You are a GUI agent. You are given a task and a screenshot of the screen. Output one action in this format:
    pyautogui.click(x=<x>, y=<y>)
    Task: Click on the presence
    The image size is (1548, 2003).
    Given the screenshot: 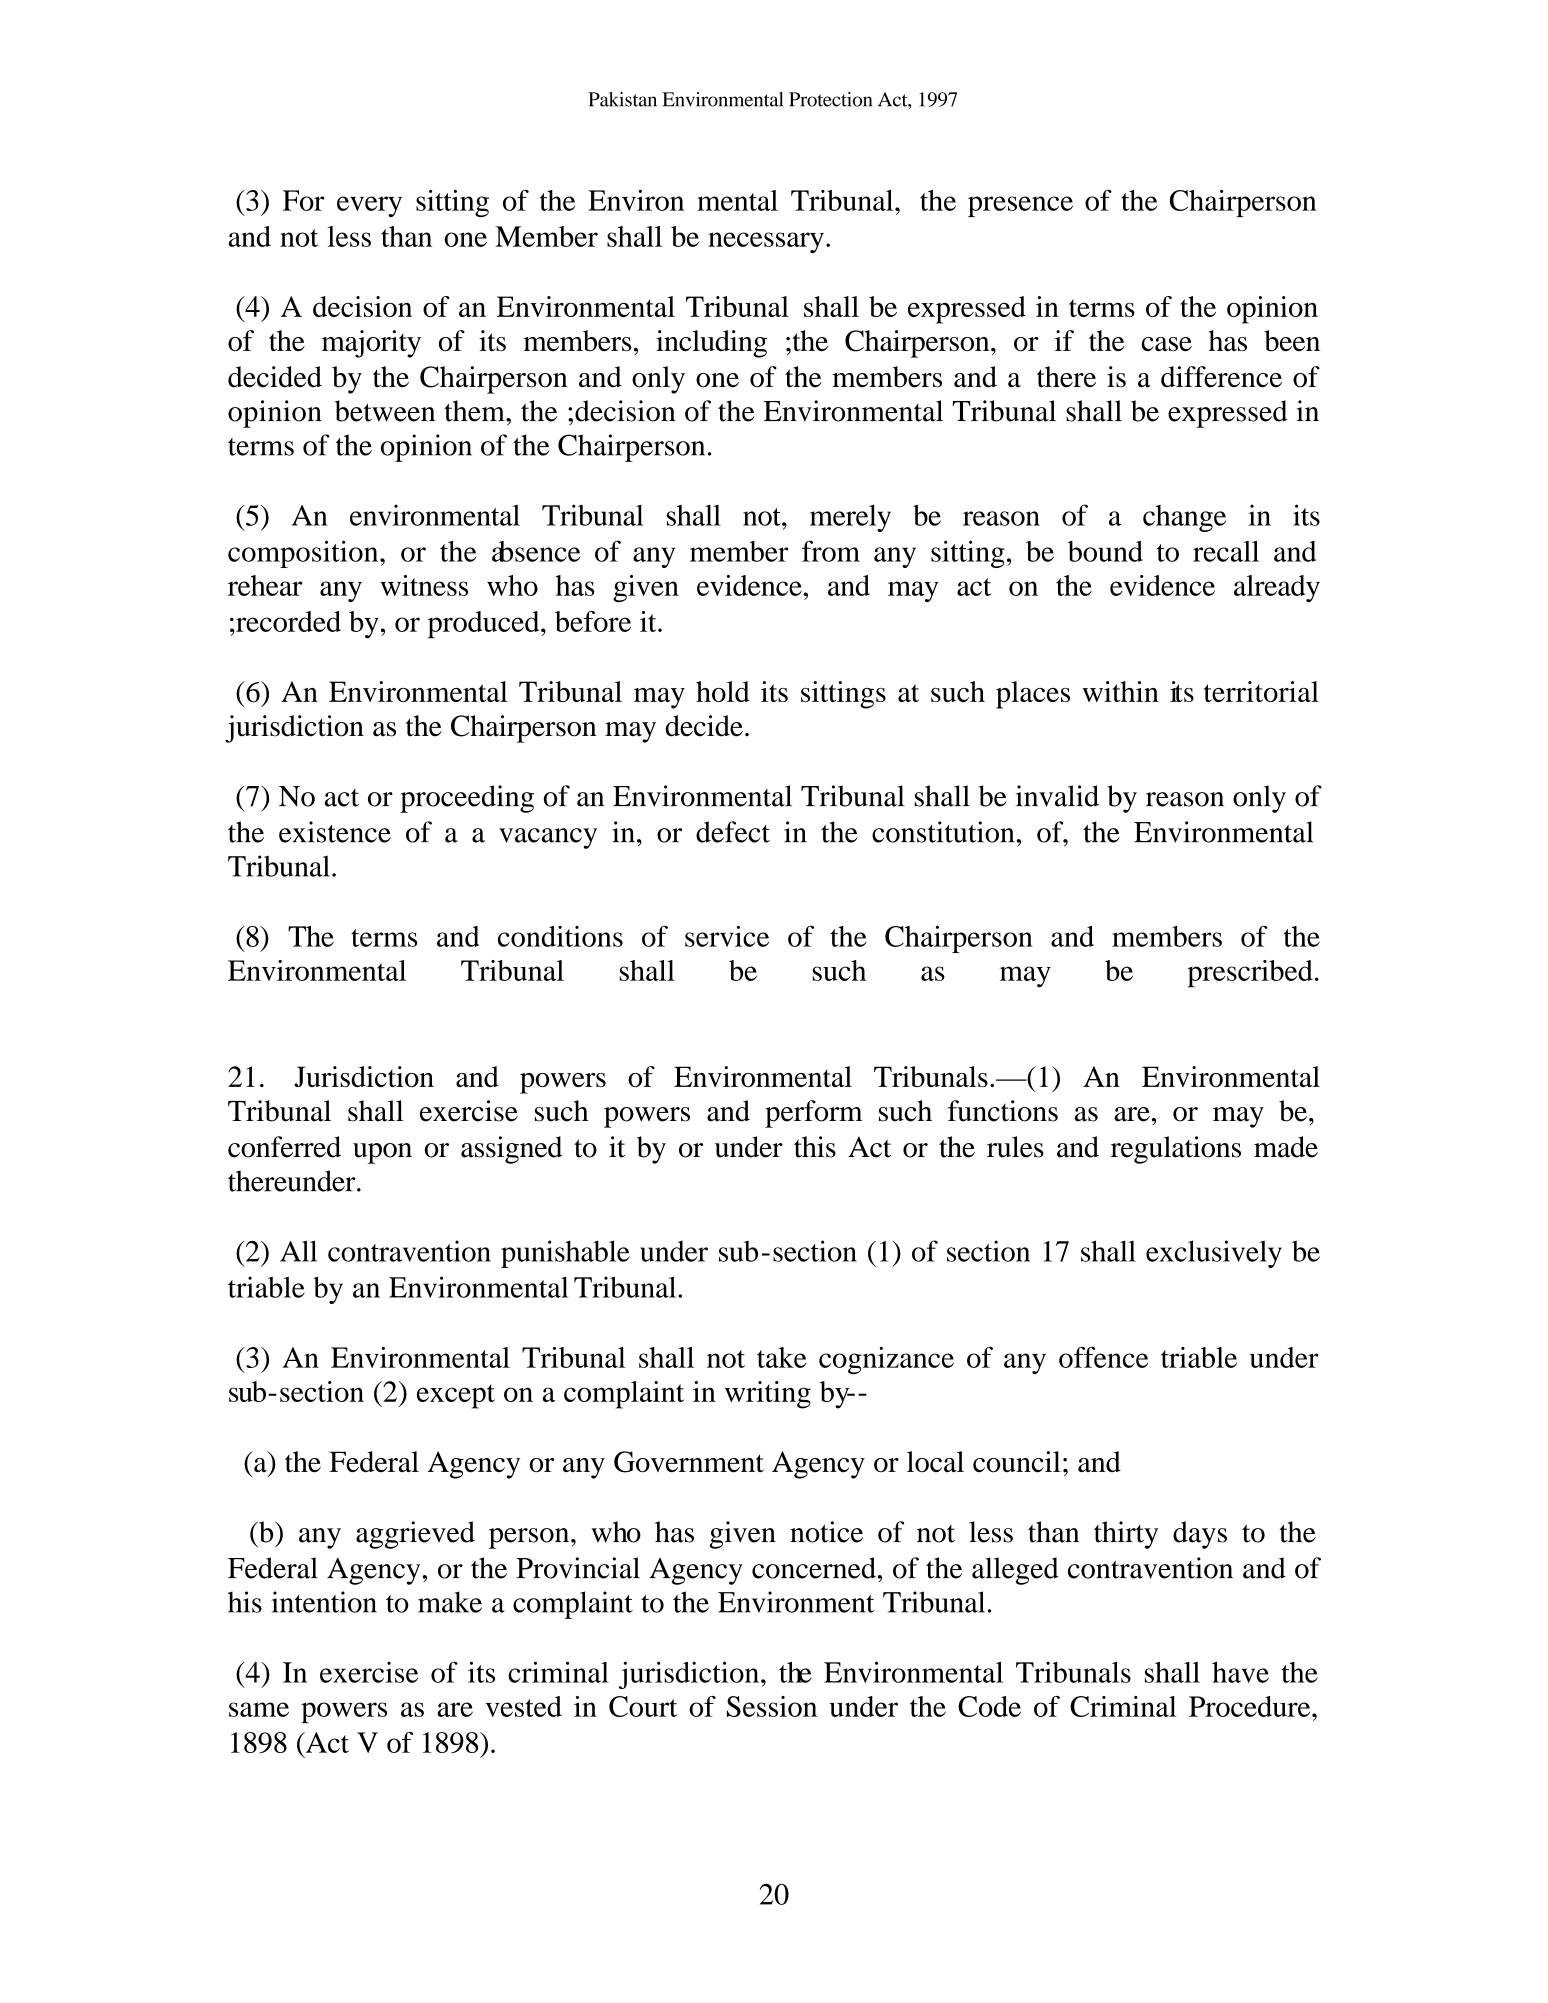 What is the action you would take?
    pyautogui.click(x=1020, y=206)
